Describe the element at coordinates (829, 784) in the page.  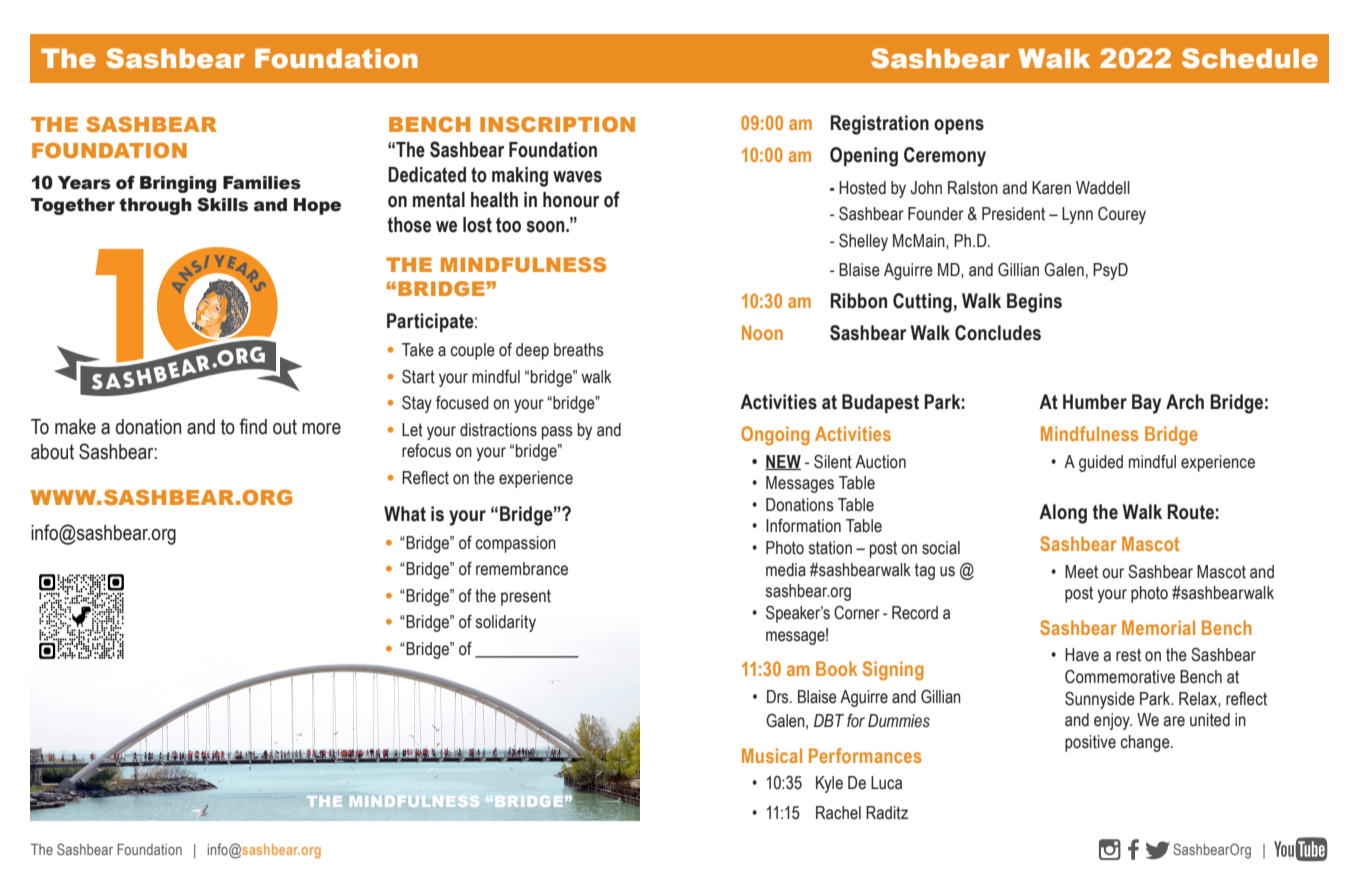
I see `Kyle` at that location.
